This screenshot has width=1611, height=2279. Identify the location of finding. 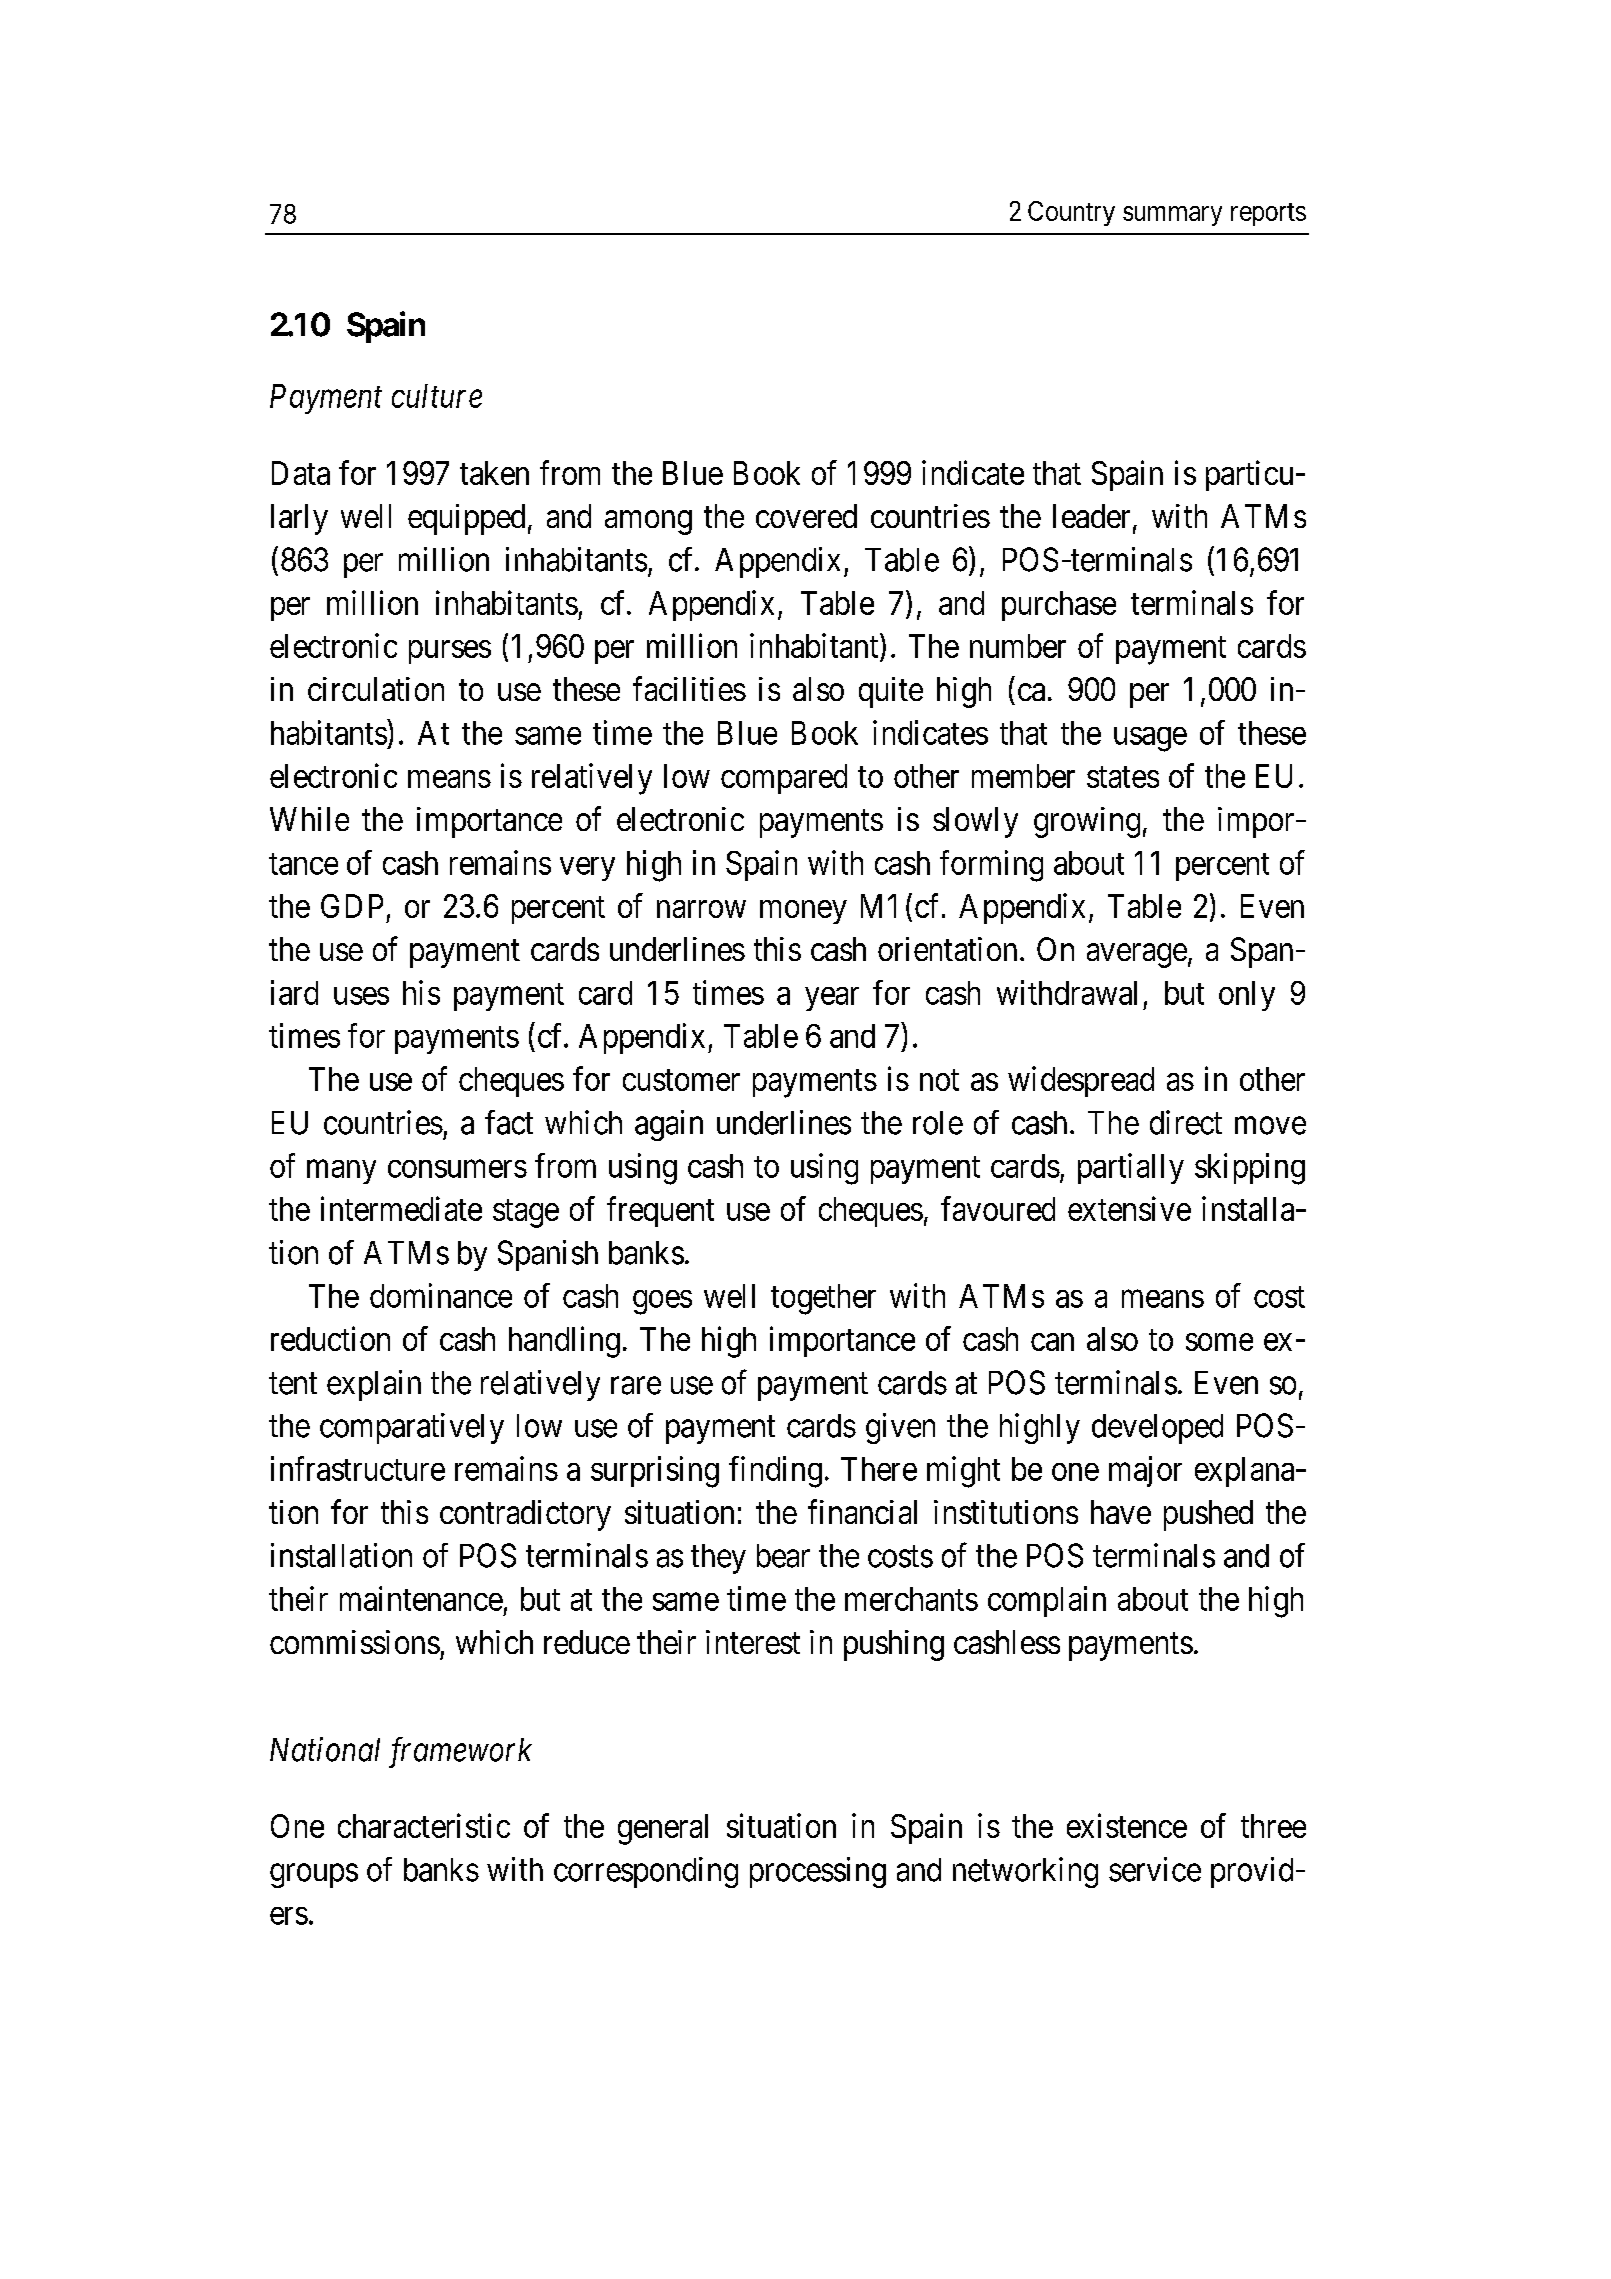
(775, 1472).
